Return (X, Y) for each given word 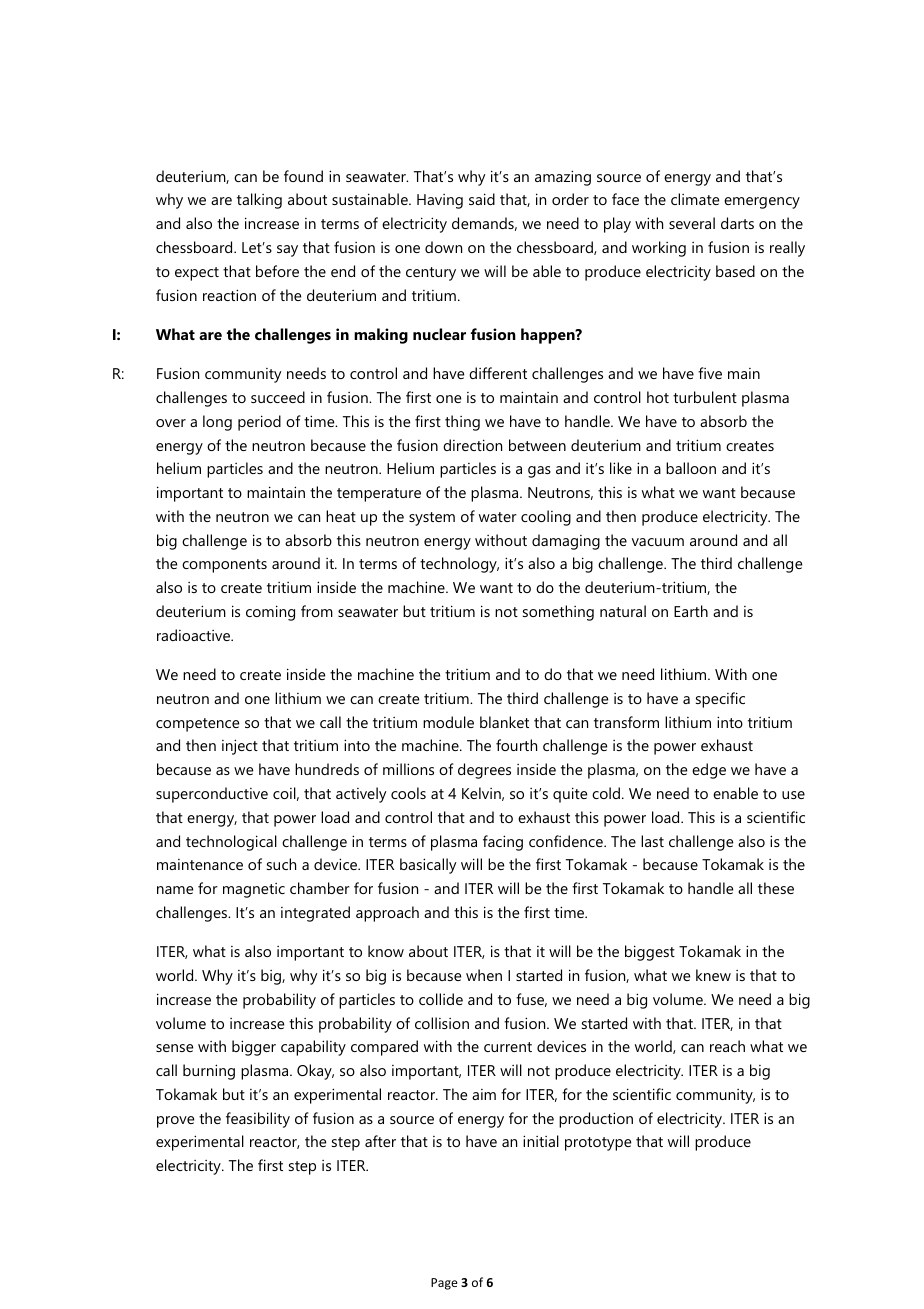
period (259, 423)
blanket (504, 722)
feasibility (258, 1120)
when (484, 975)
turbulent (705, 397)
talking (259, 201)
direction (472, 445)
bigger (254, 1048)
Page (444, 1284)
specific (720, 700)
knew (713, 975)
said (482, 199)
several (692, 223)
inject (240, 747)
